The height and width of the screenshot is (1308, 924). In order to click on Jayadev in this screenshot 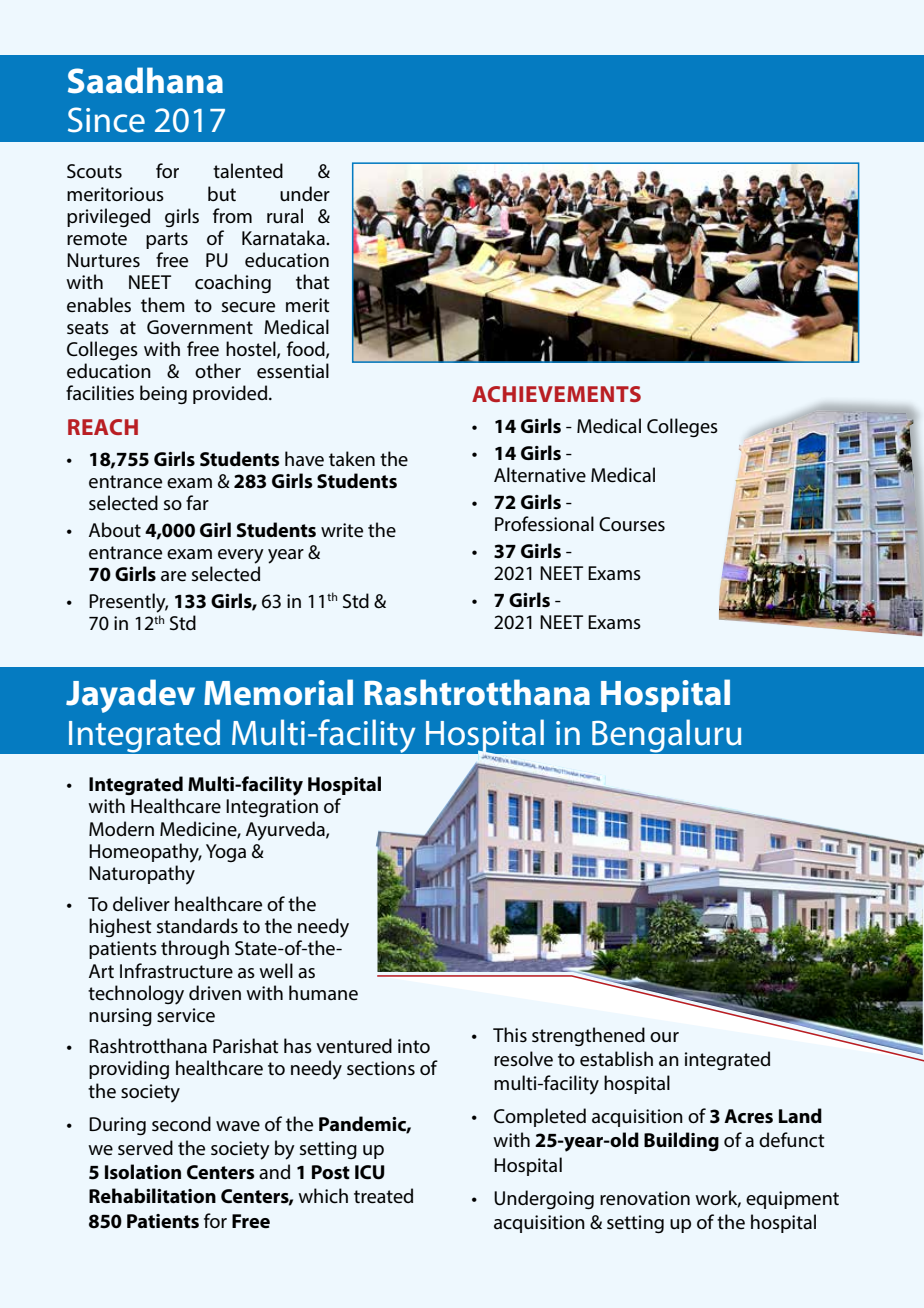, I will do `click(130, 696)`.
